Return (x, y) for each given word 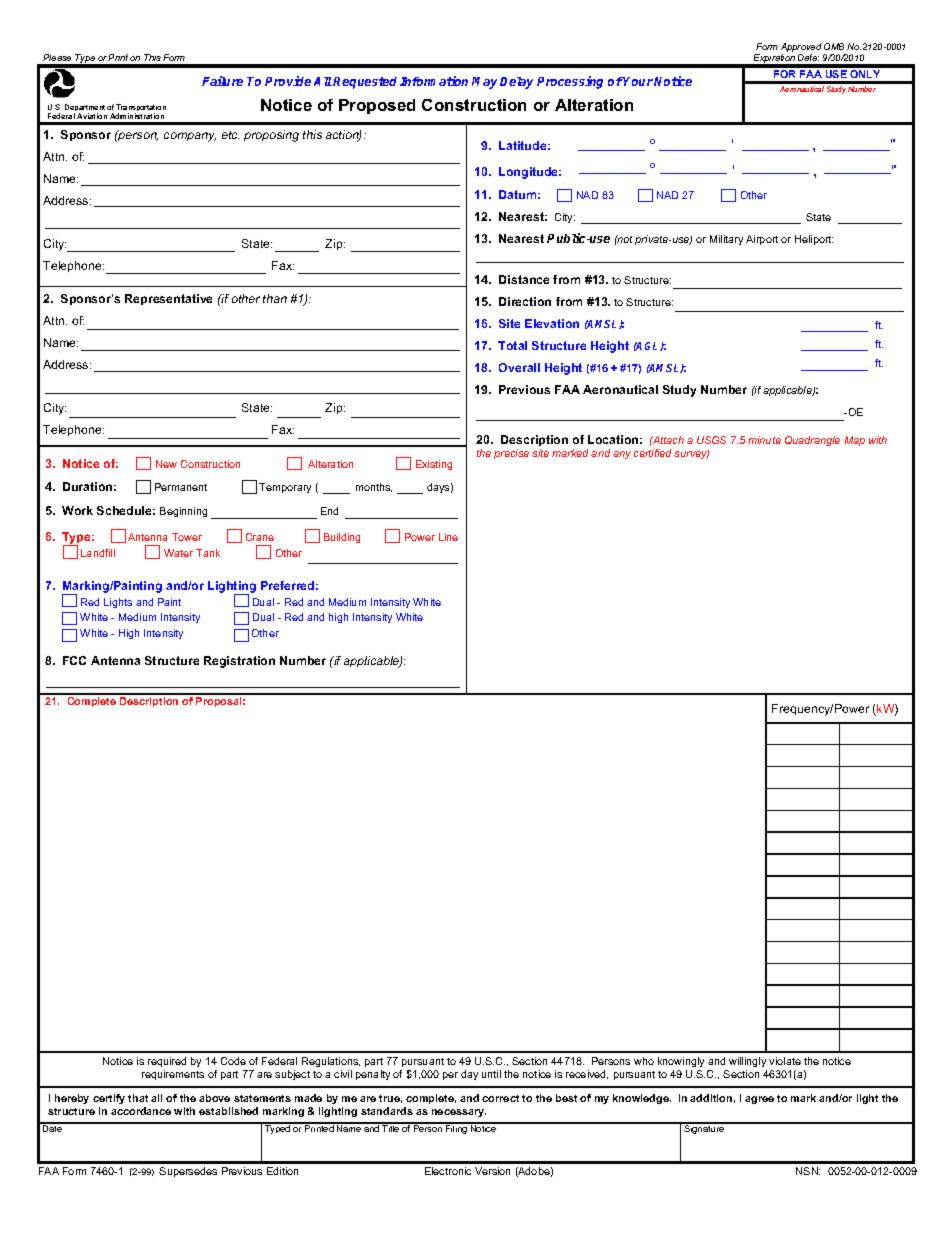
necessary (459, 1113)
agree (759, 1100)
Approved (801, 49)
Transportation (141, 109)
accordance (141, 1111)
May (484, 83)
